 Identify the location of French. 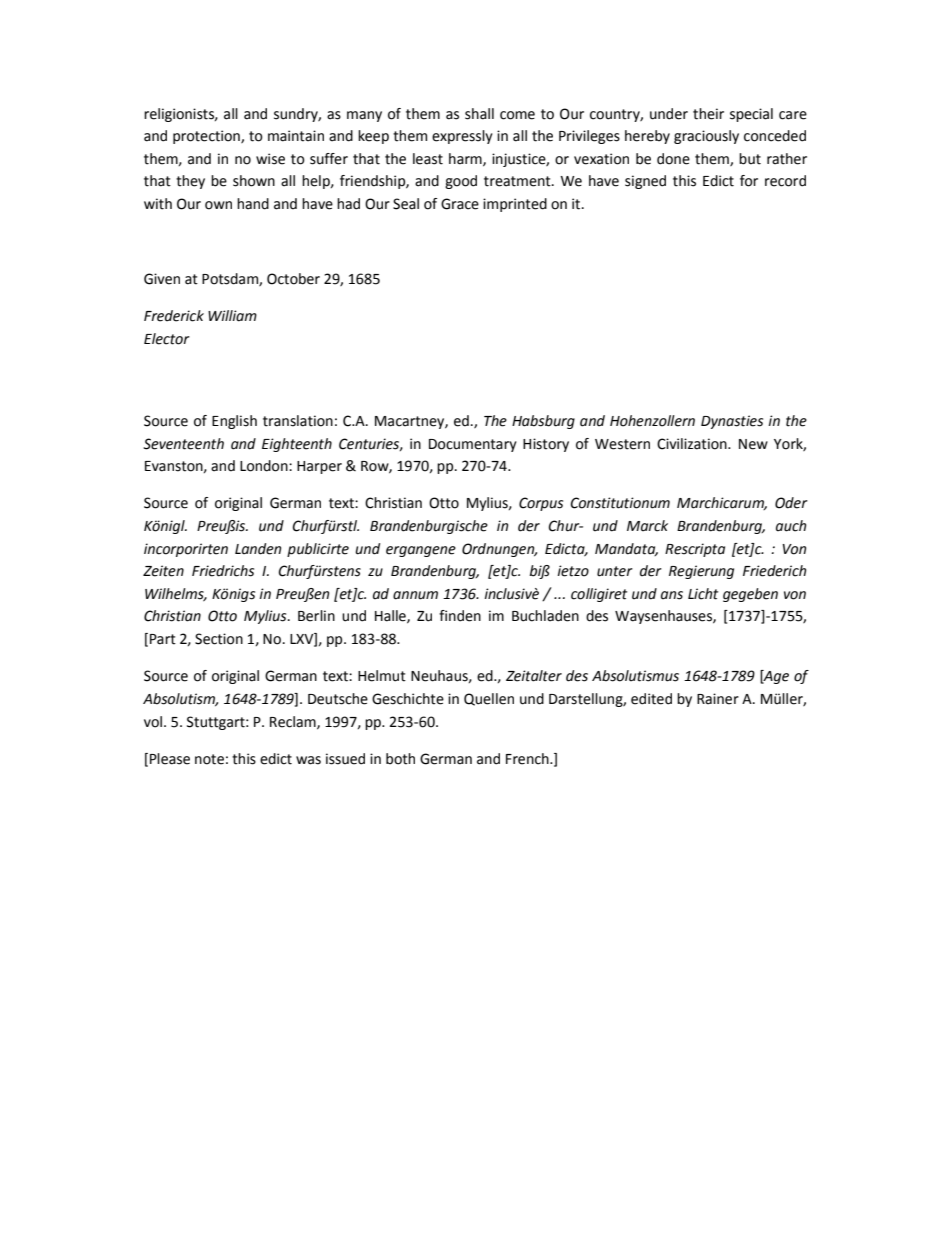
(528, 759).
